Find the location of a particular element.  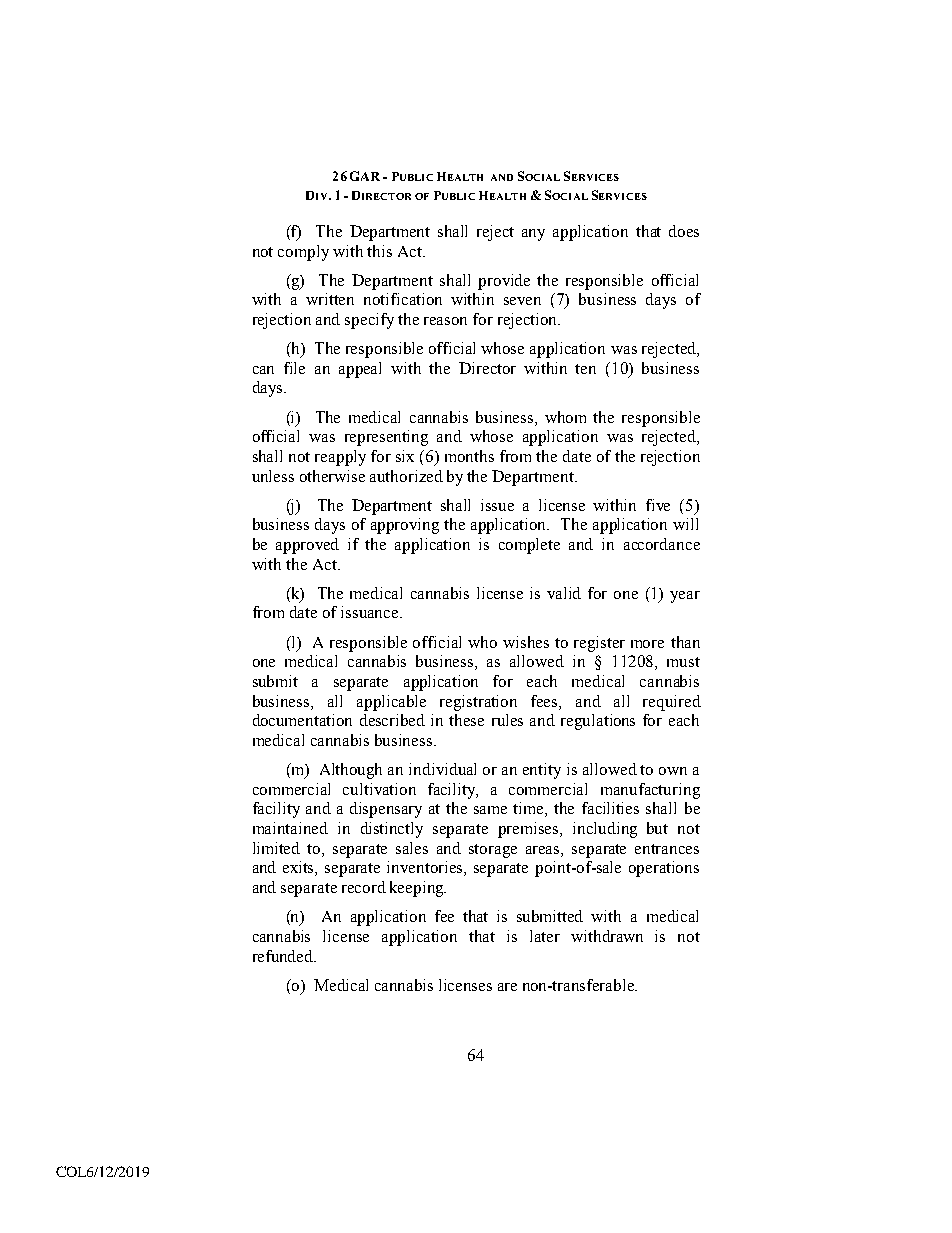

any is located at coordinates (533, 235).
